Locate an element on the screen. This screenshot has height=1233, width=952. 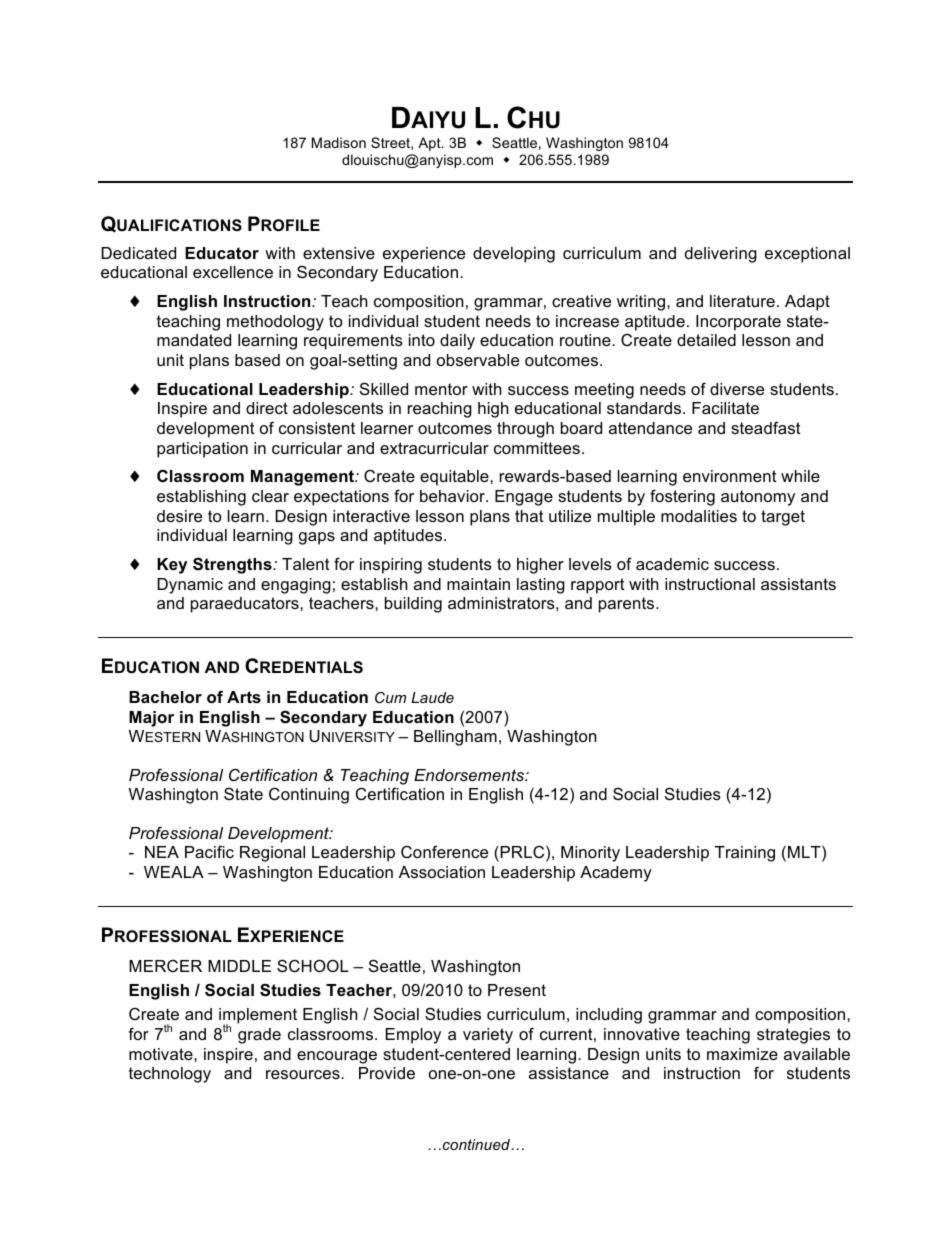
Pacific is located at coordinates (209, 851).
